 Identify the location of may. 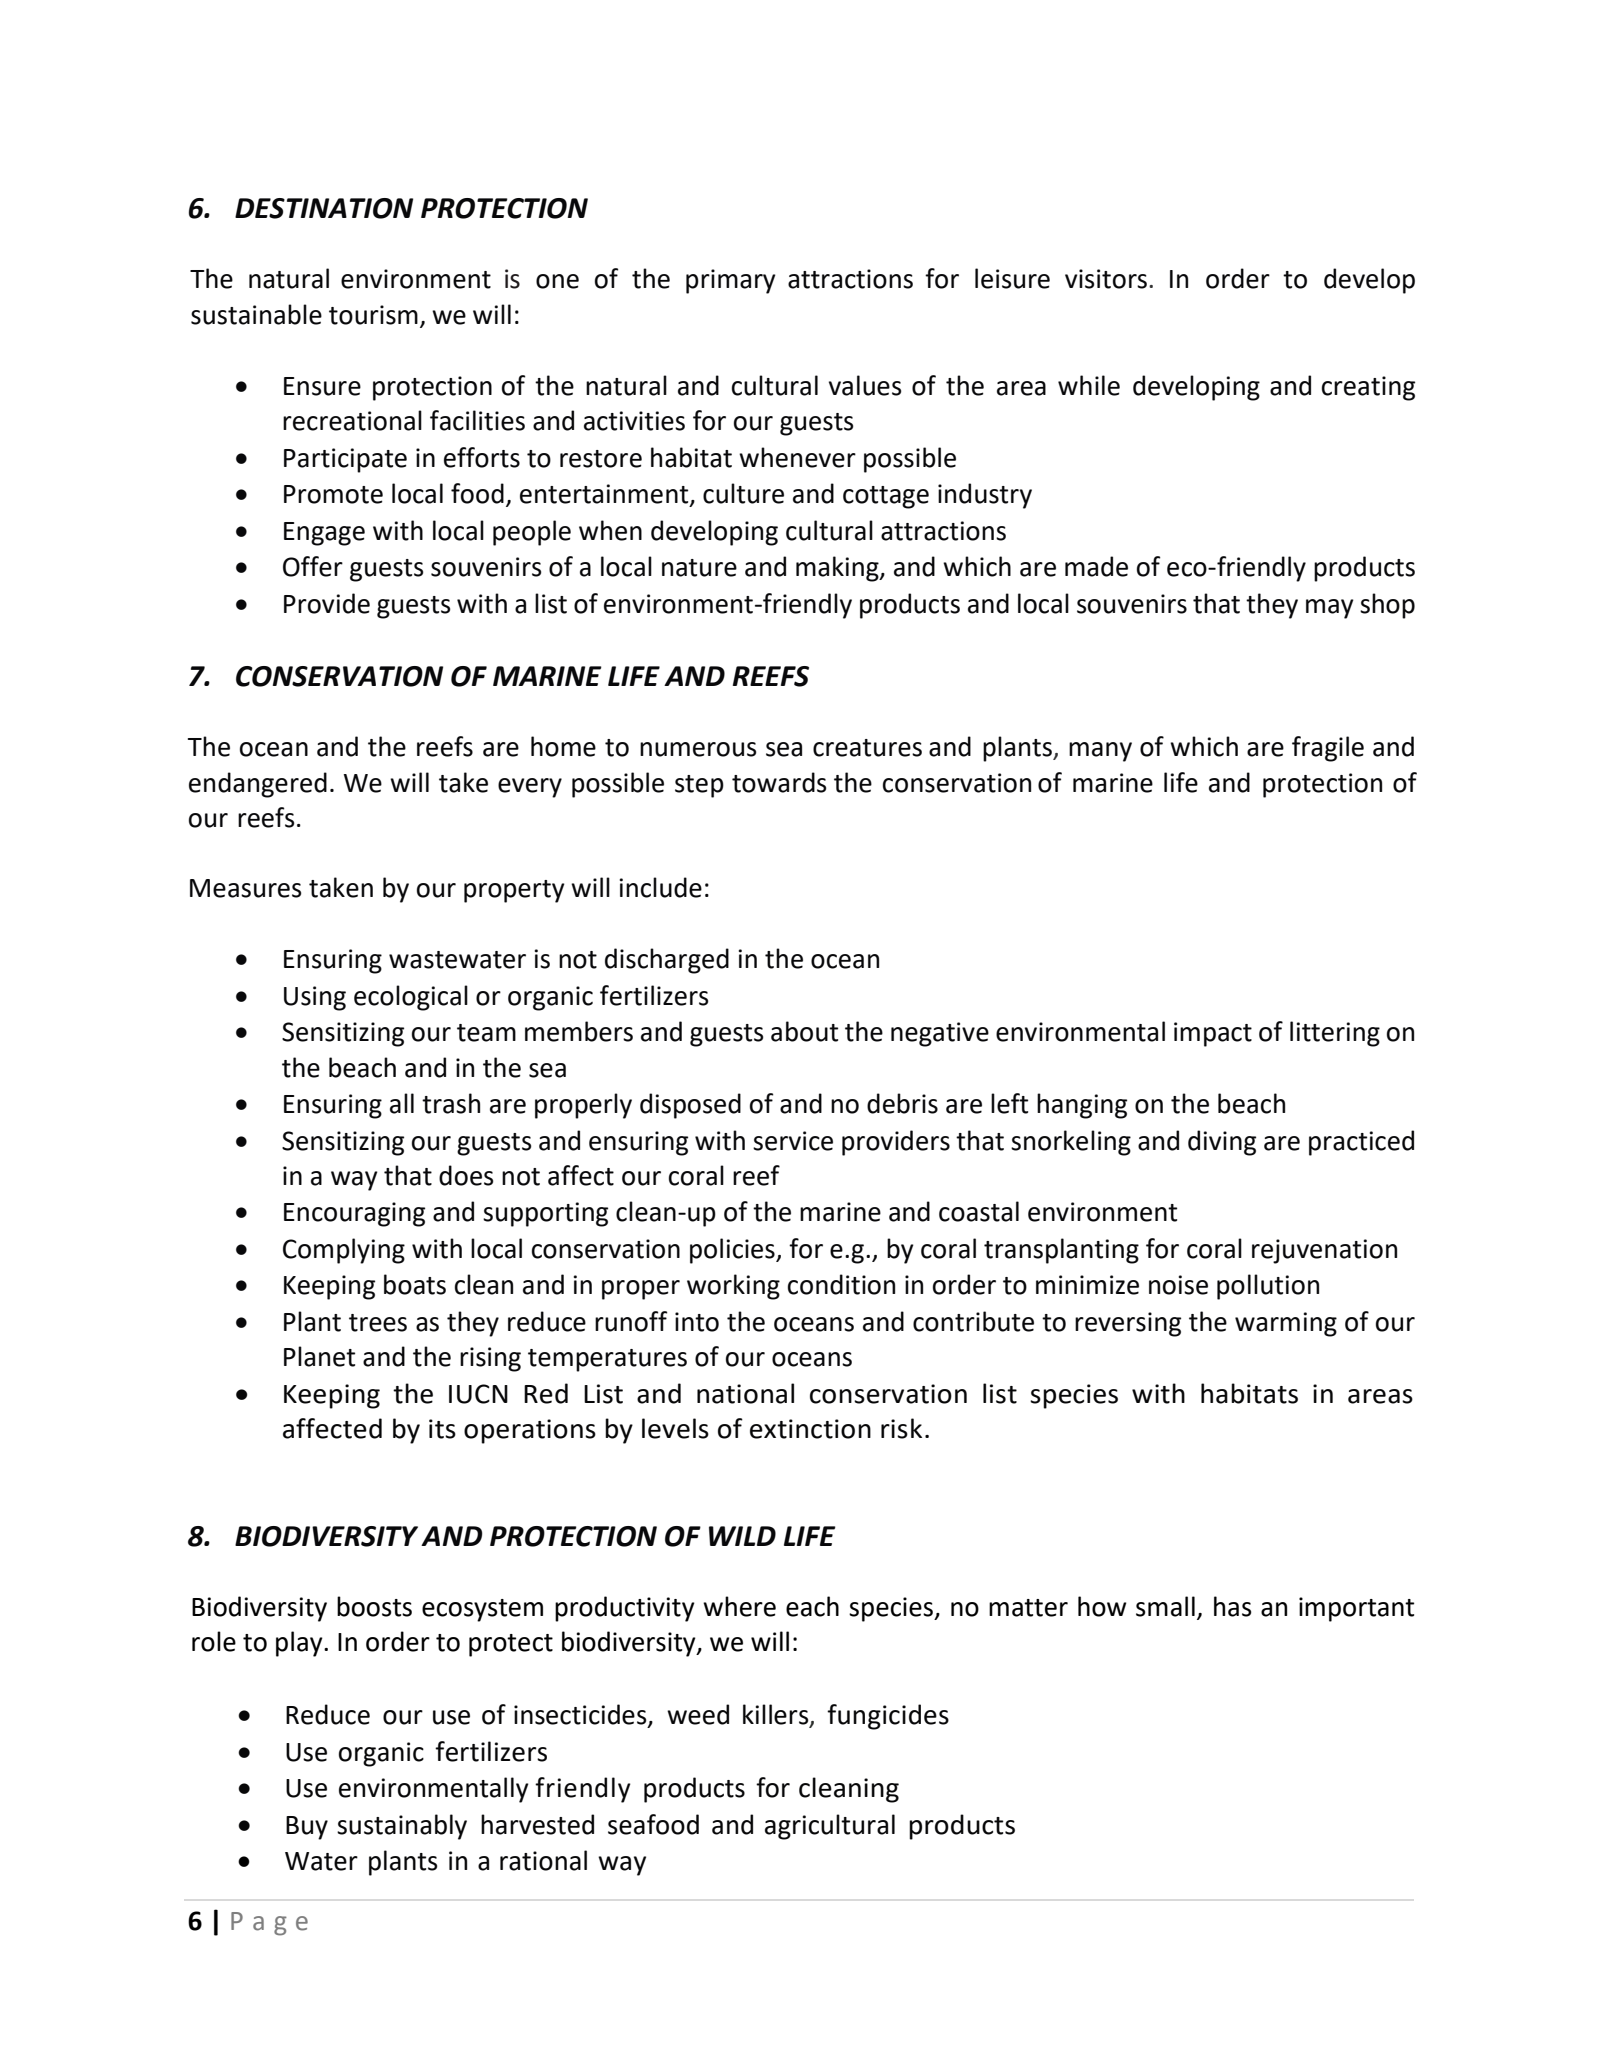
(1330, 609).
